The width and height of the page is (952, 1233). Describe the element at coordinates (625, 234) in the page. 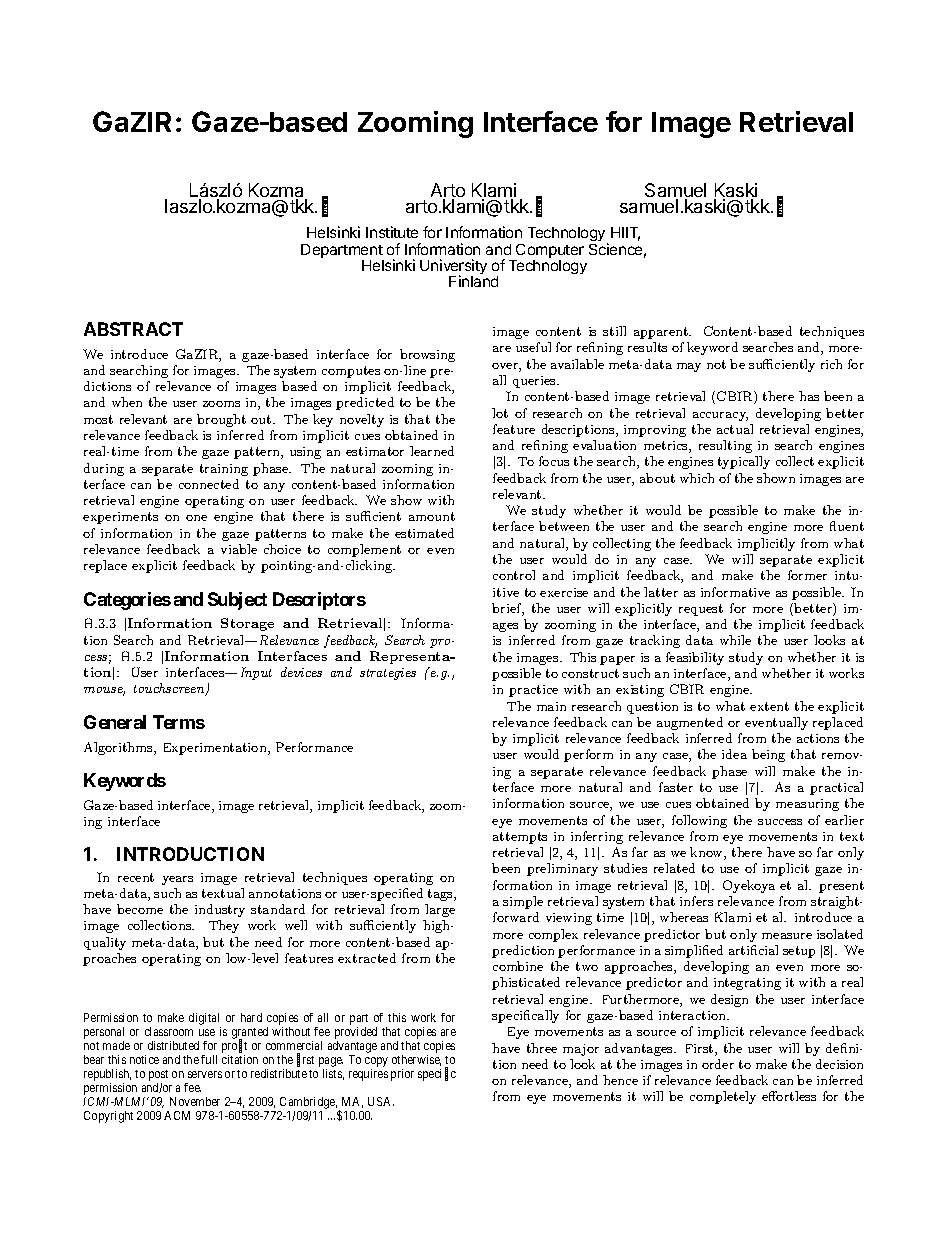

I see `HIIT` at that location.
